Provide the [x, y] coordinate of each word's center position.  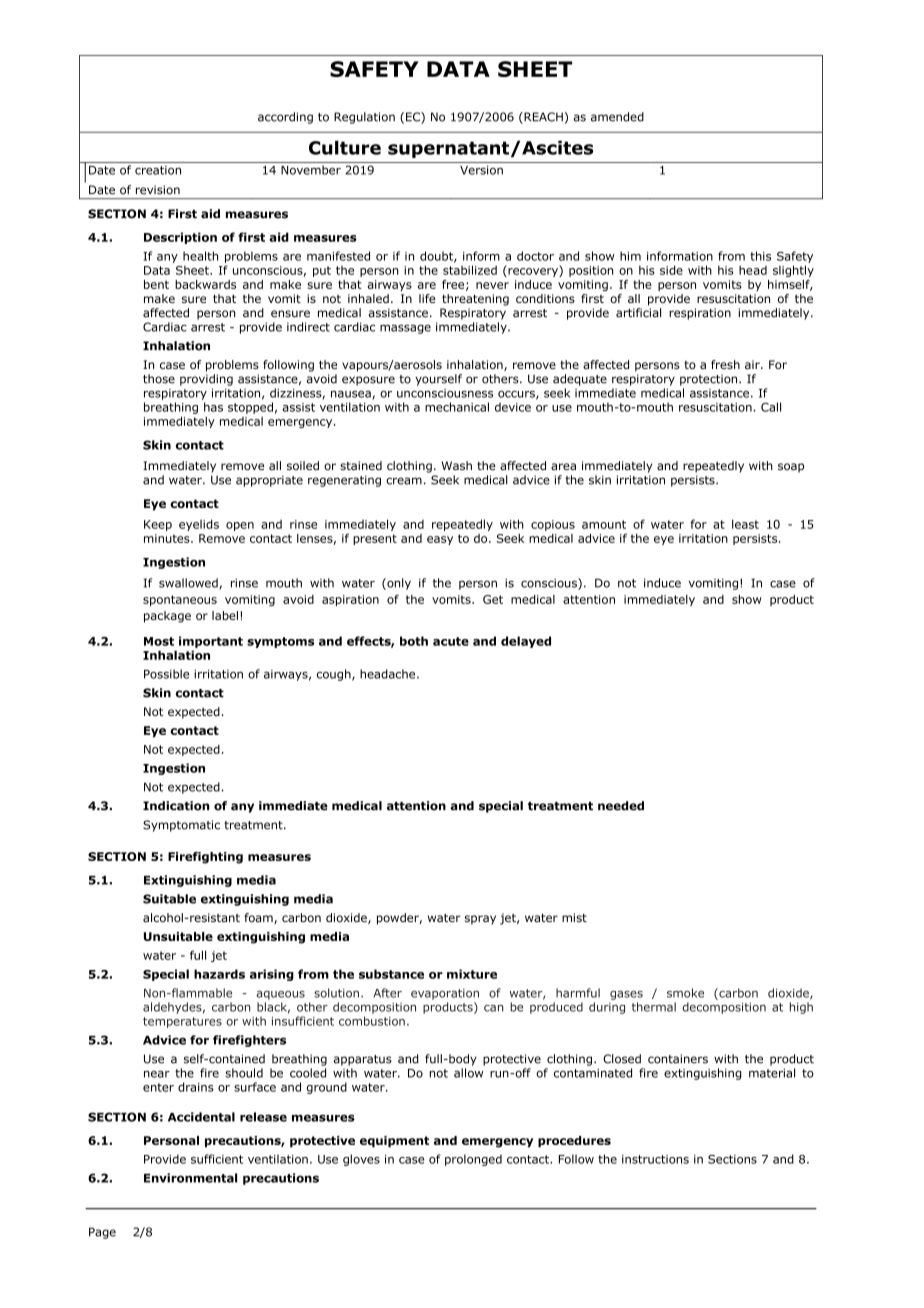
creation [158, 170]
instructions [655, 1159]
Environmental [190, 1178]
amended [617, 117]
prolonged [473, 1160]
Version [481, 170]
